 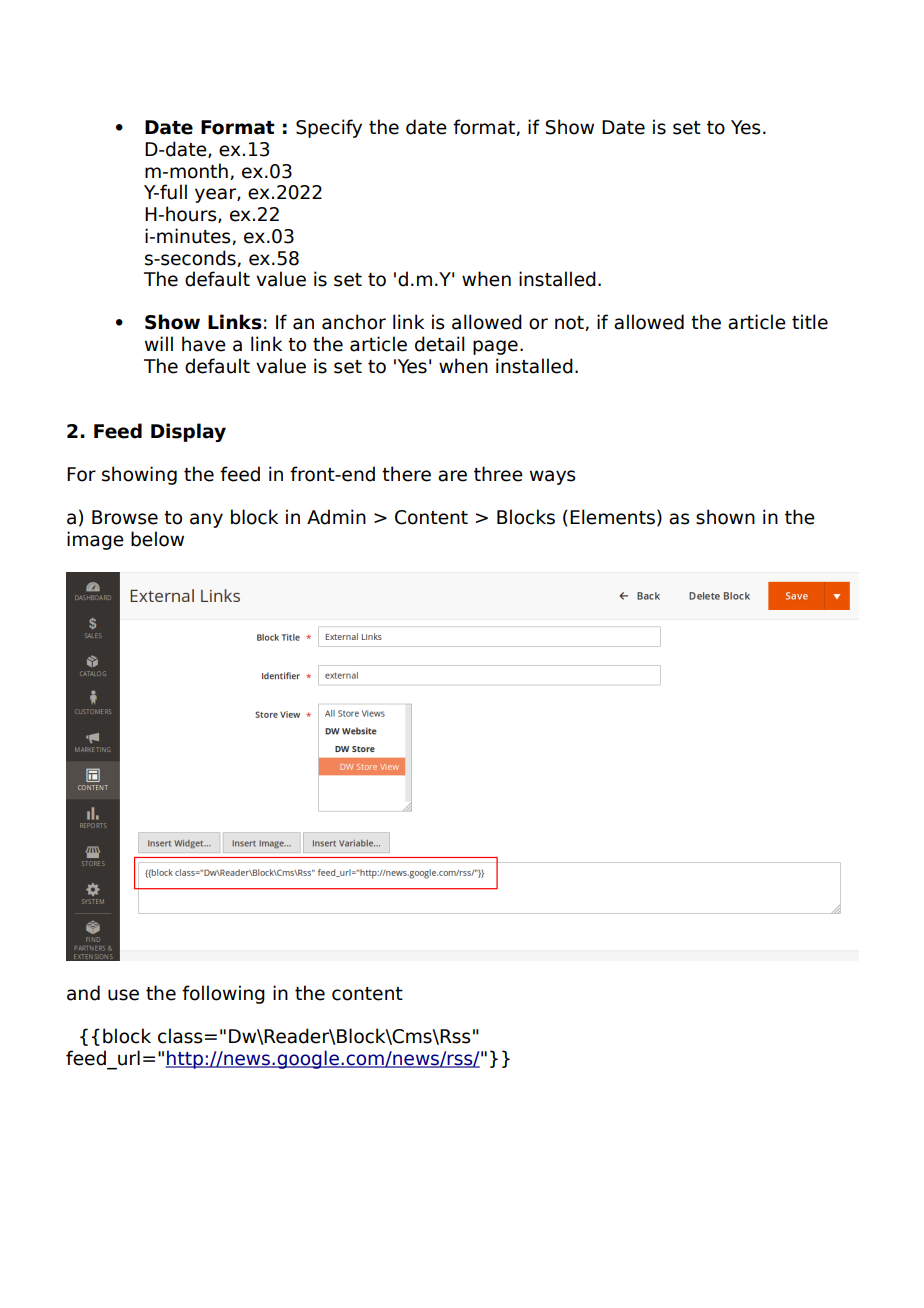 What do you see at coordinates (553, 477) in the screenshot?
I see `ways` at bounding box center [553, 477].
